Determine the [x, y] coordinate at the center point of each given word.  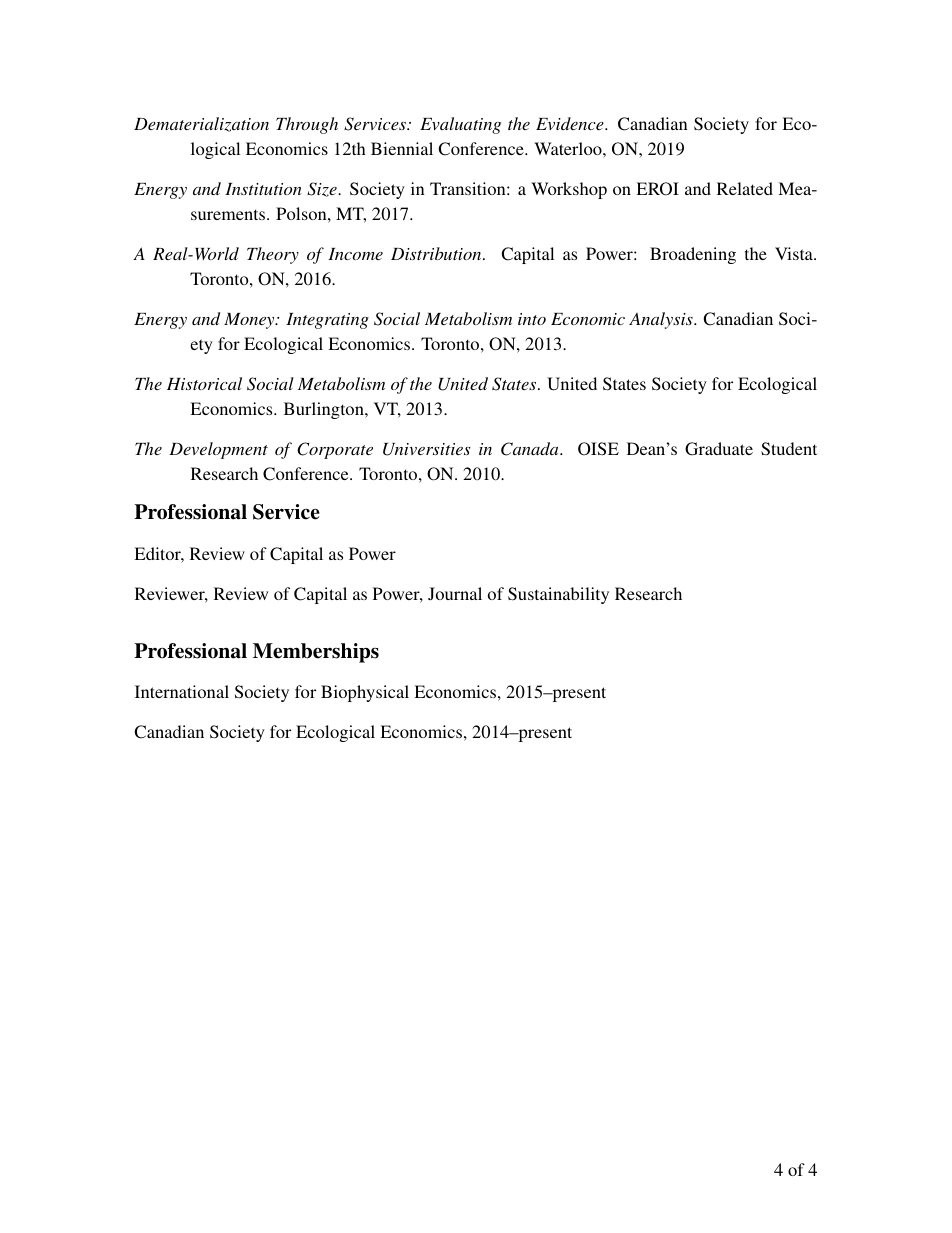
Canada [531, 449]
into [532, 319]
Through [307, 125]
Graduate [719, 449]
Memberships [316, 653]
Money [250, 321]
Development [218, 450]
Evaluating [460, 125]
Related [745, 188]
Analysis [662, 320]
